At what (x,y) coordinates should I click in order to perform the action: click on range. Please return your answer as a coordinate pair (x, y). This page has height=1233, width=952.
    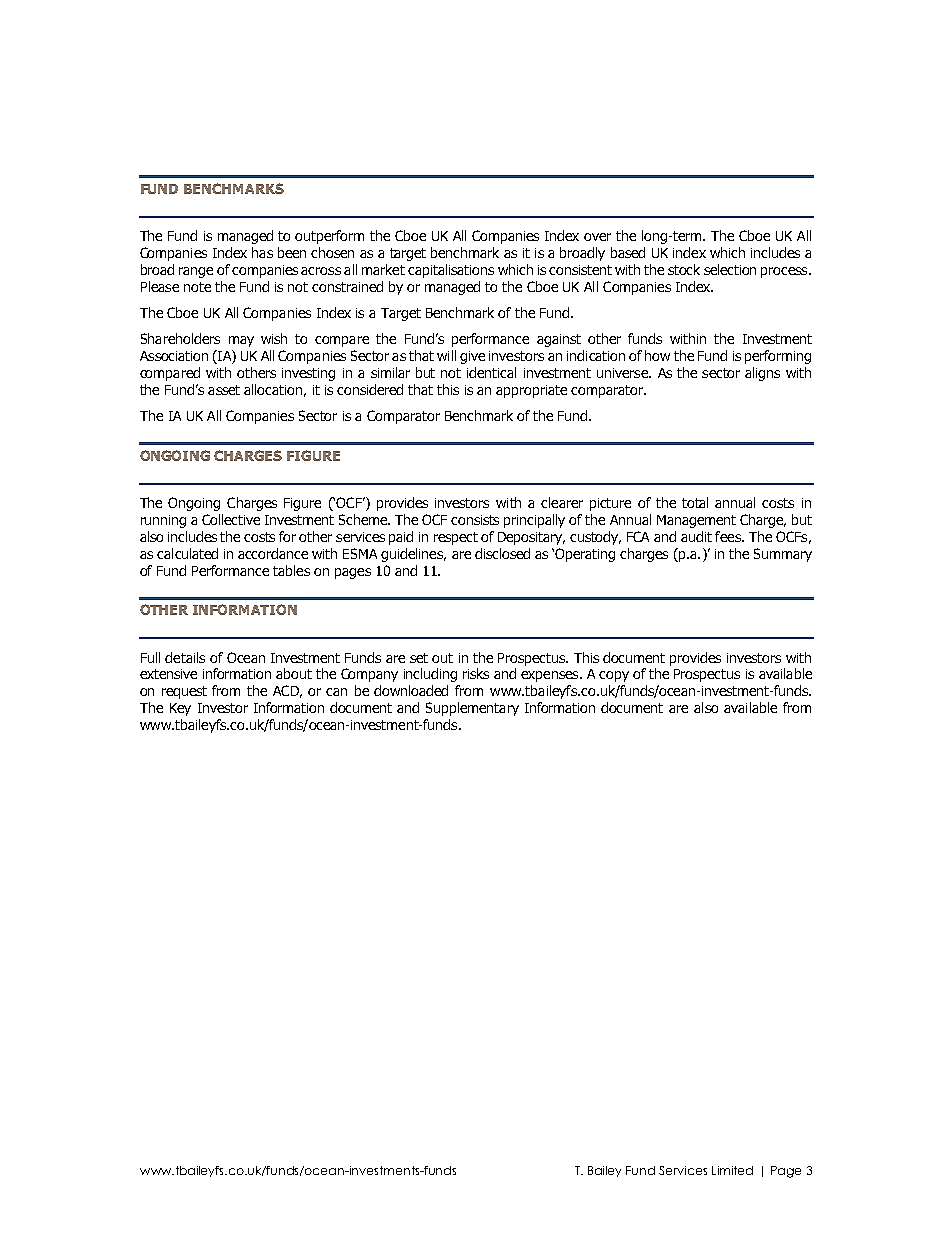
    Looking at the image, I should click on (196, 272).
